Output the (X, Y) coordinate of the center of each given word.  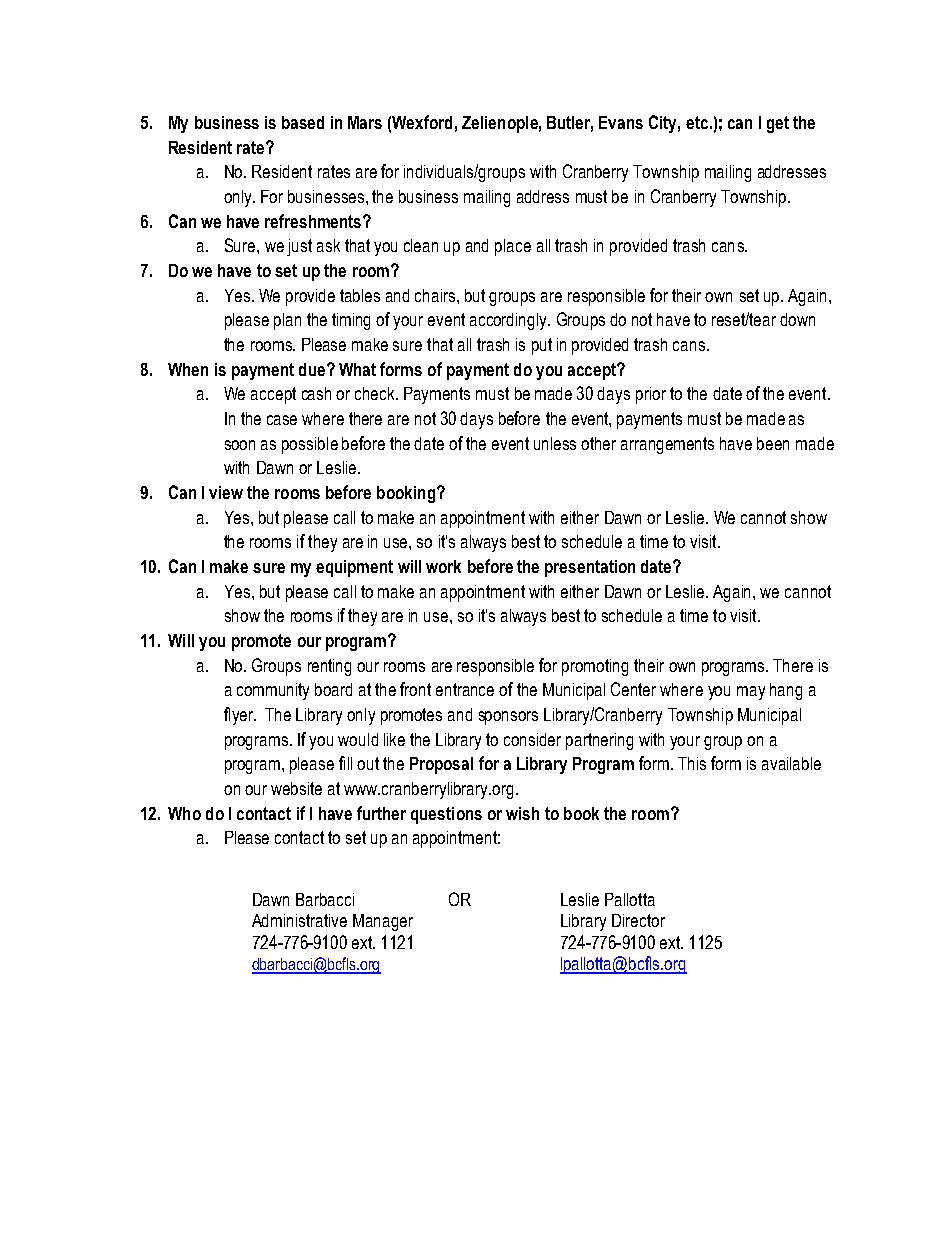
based (303, 122)
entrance (465, 689)
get (778, 124)
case (282, 420)
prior (651, 395)
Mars (365, 122)
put (542, 346)
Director (638, 920)
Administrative (299, 920)
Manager (383, 922)
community (273, 691)
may (751, 693)
